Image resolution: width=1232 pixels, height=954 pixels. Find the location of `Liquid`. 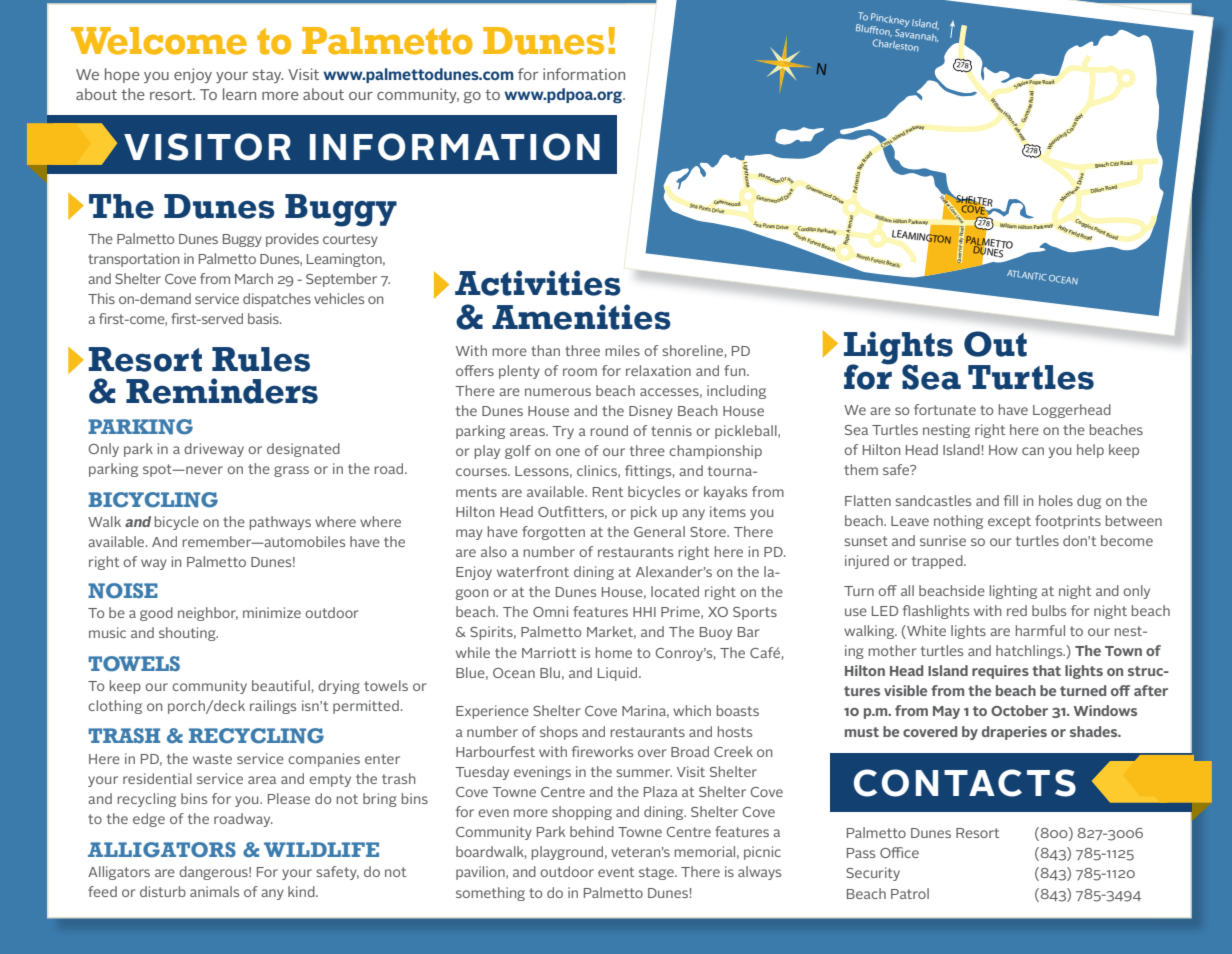

Liquid is located at coordinates (619, 674).
